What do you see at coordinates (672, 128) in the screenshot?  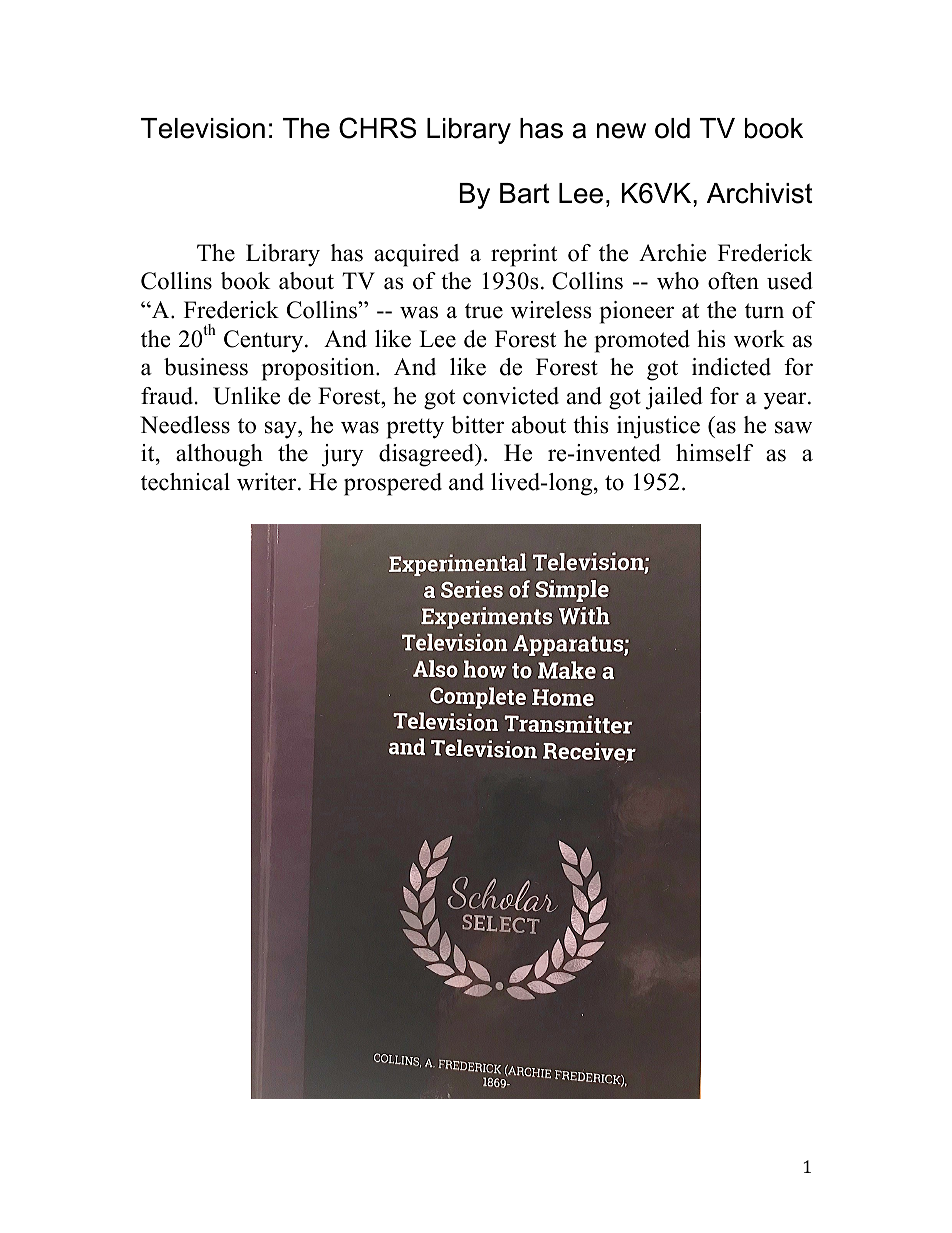 I see `old` at bounding box center [672, 128].
